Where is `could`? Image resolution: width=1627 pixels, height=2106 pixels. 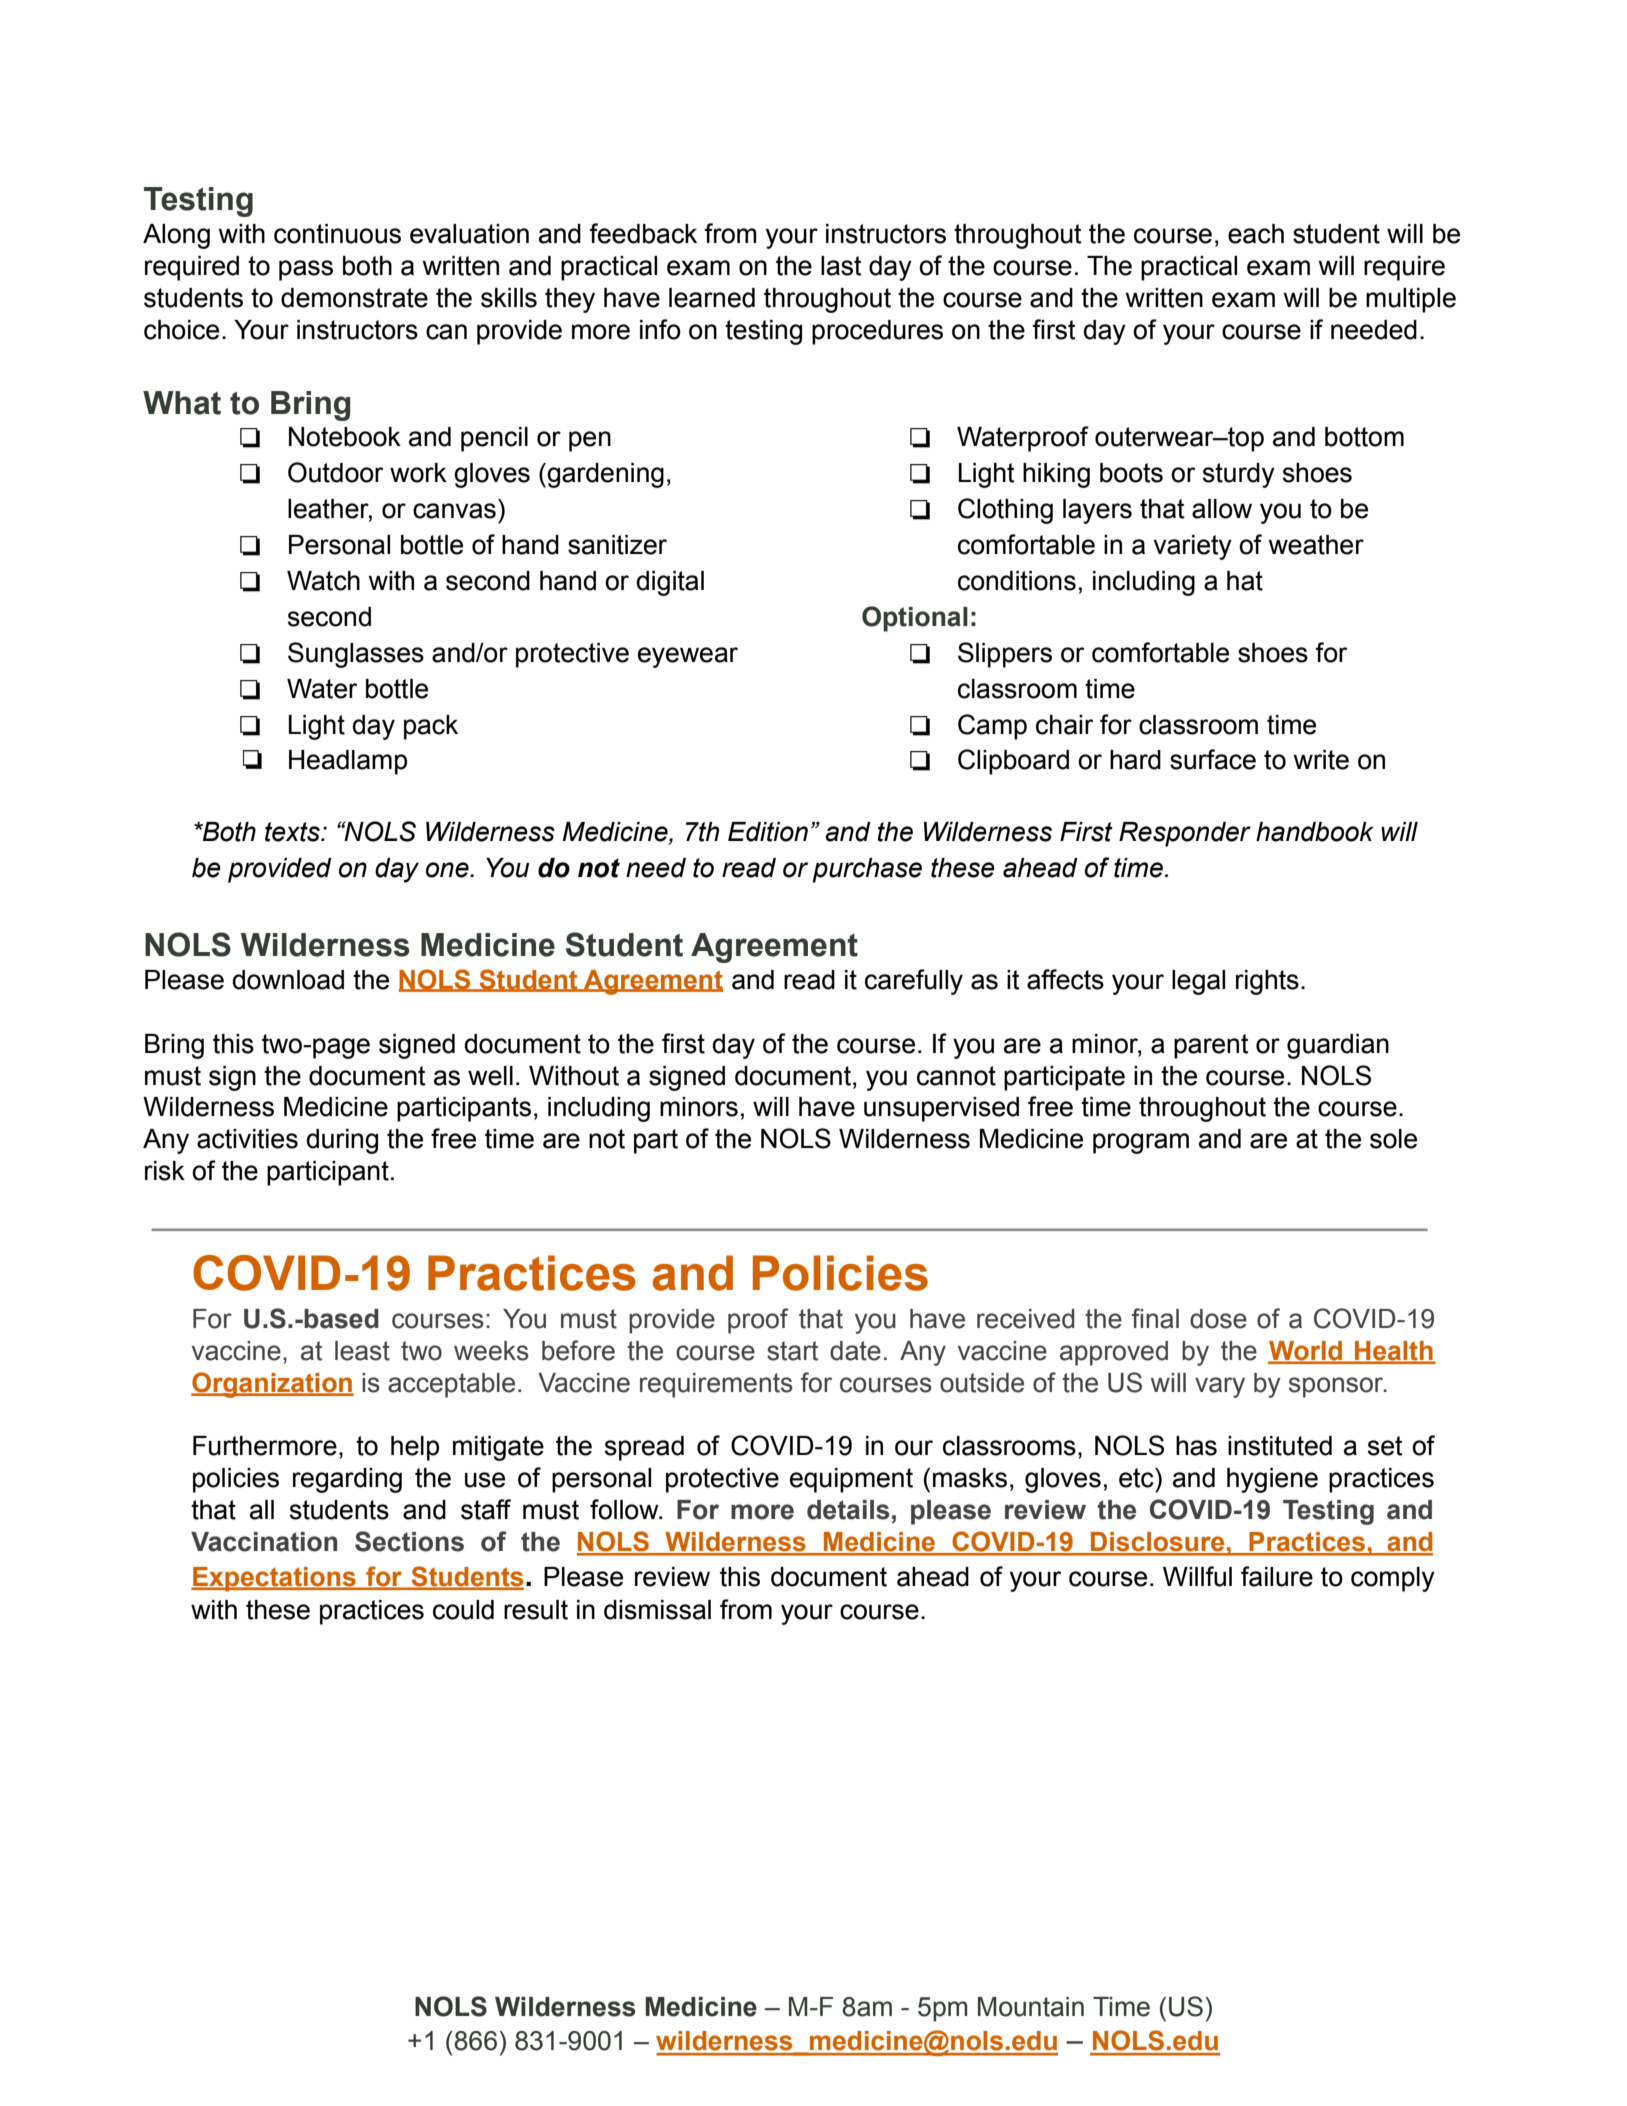
could is located at coordinates (463, 1610).
